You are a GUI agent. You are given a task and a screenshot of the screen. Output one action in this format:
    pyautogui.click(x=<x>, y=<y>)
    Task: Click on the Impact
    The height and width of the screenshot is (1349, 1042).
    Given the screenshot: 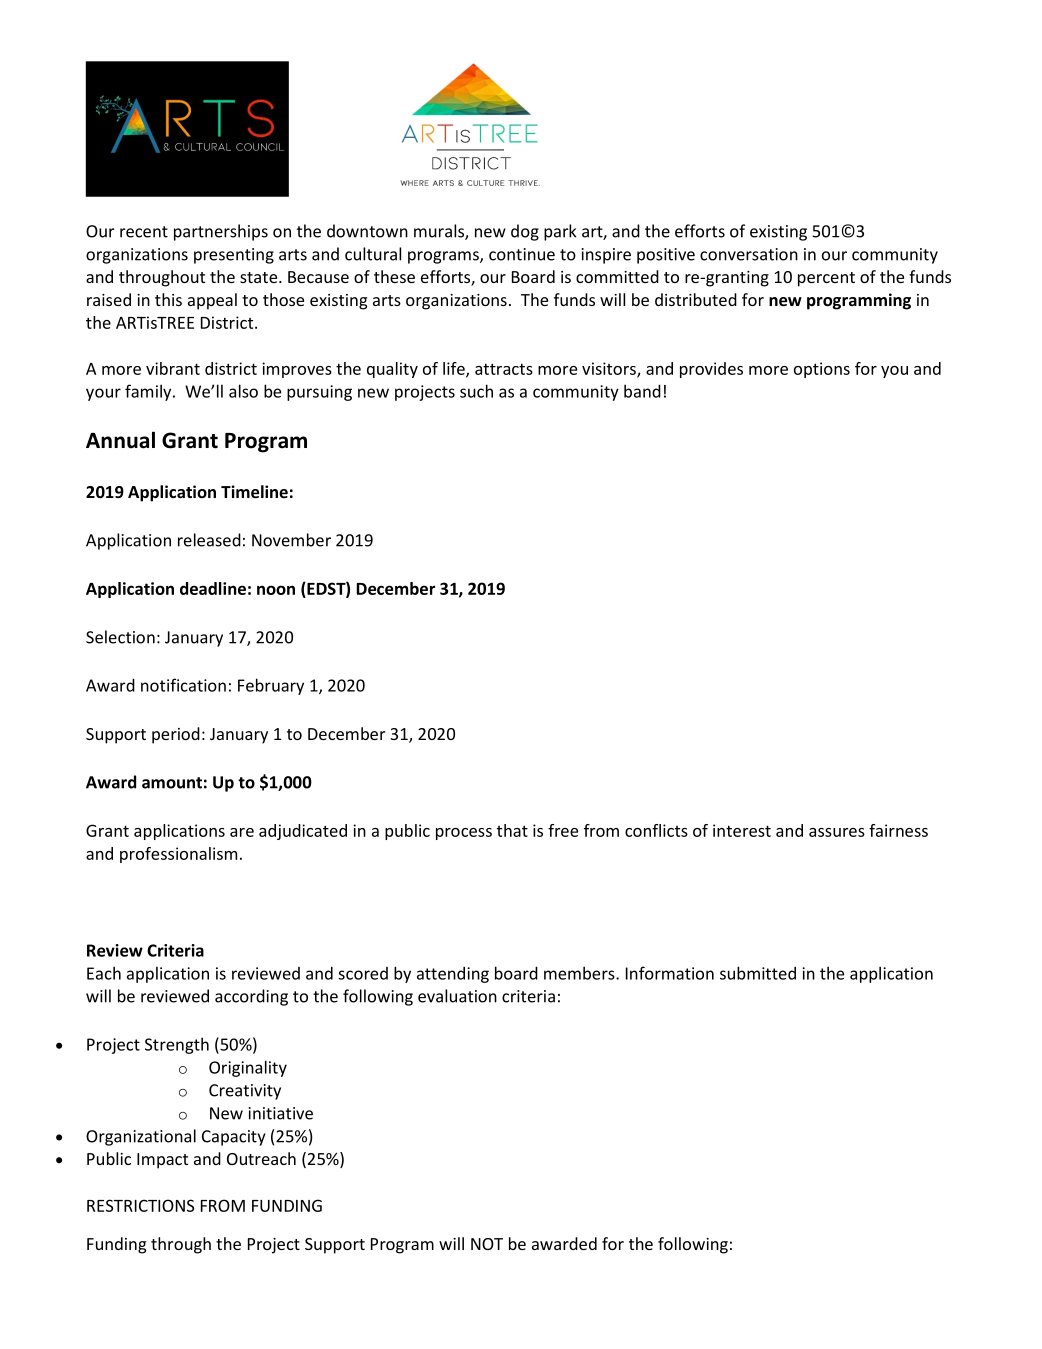 What is the action you would take?
    pyautogui.click(x=162, y=1161)
